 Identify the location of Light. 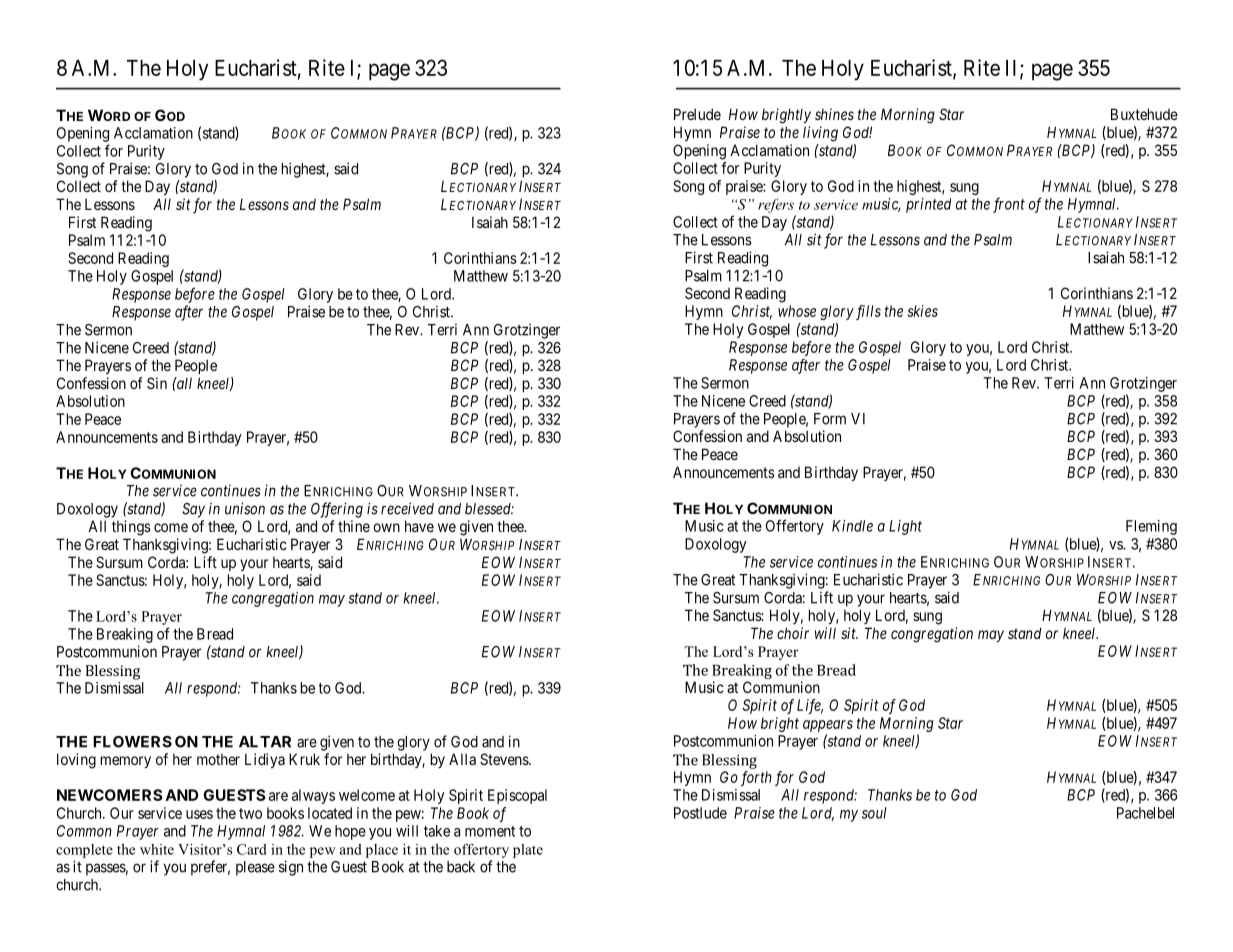
(905, 527).
